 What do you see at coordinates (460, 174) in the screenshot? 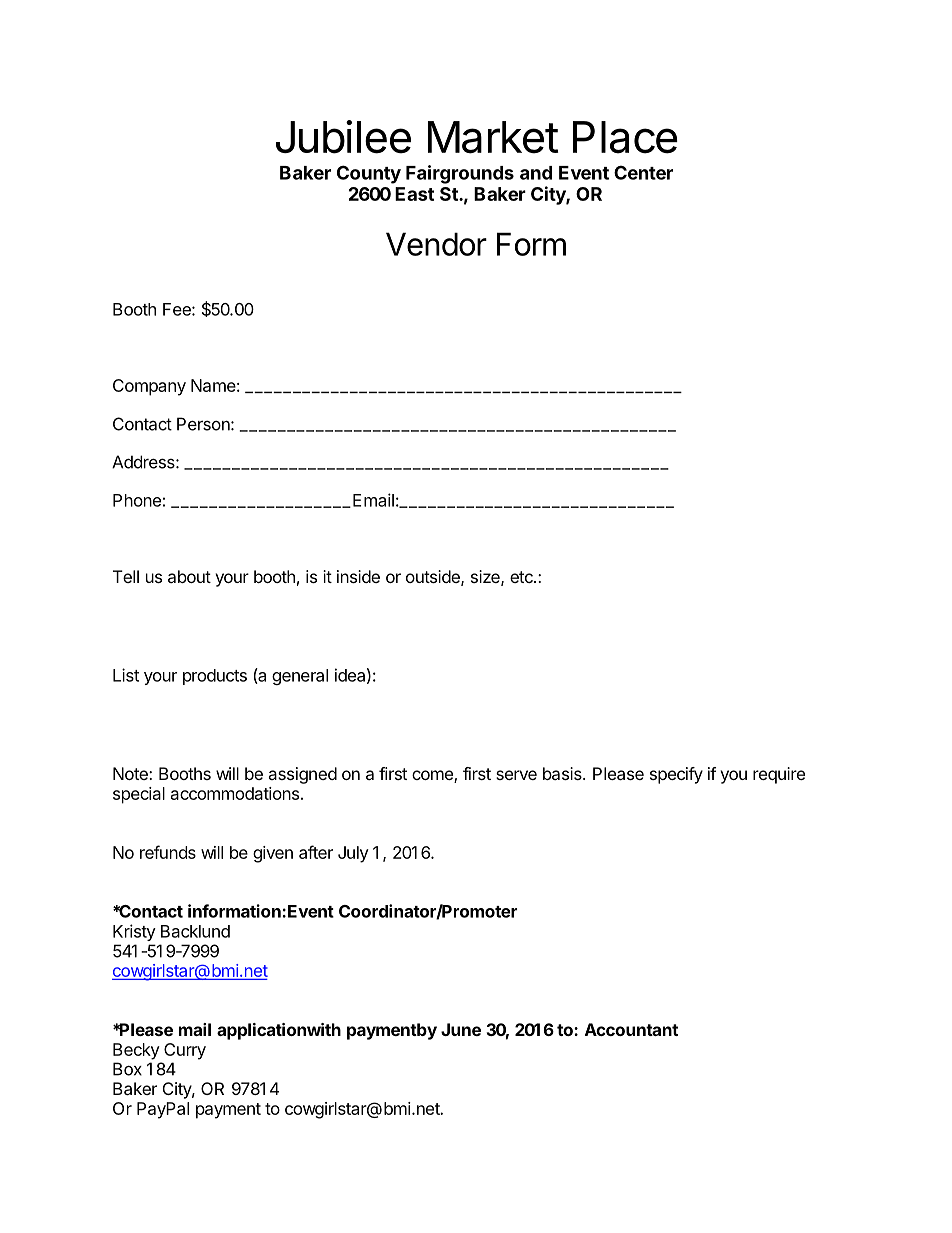
I see `Fairgrounds` at bounding box center [460, 174].
